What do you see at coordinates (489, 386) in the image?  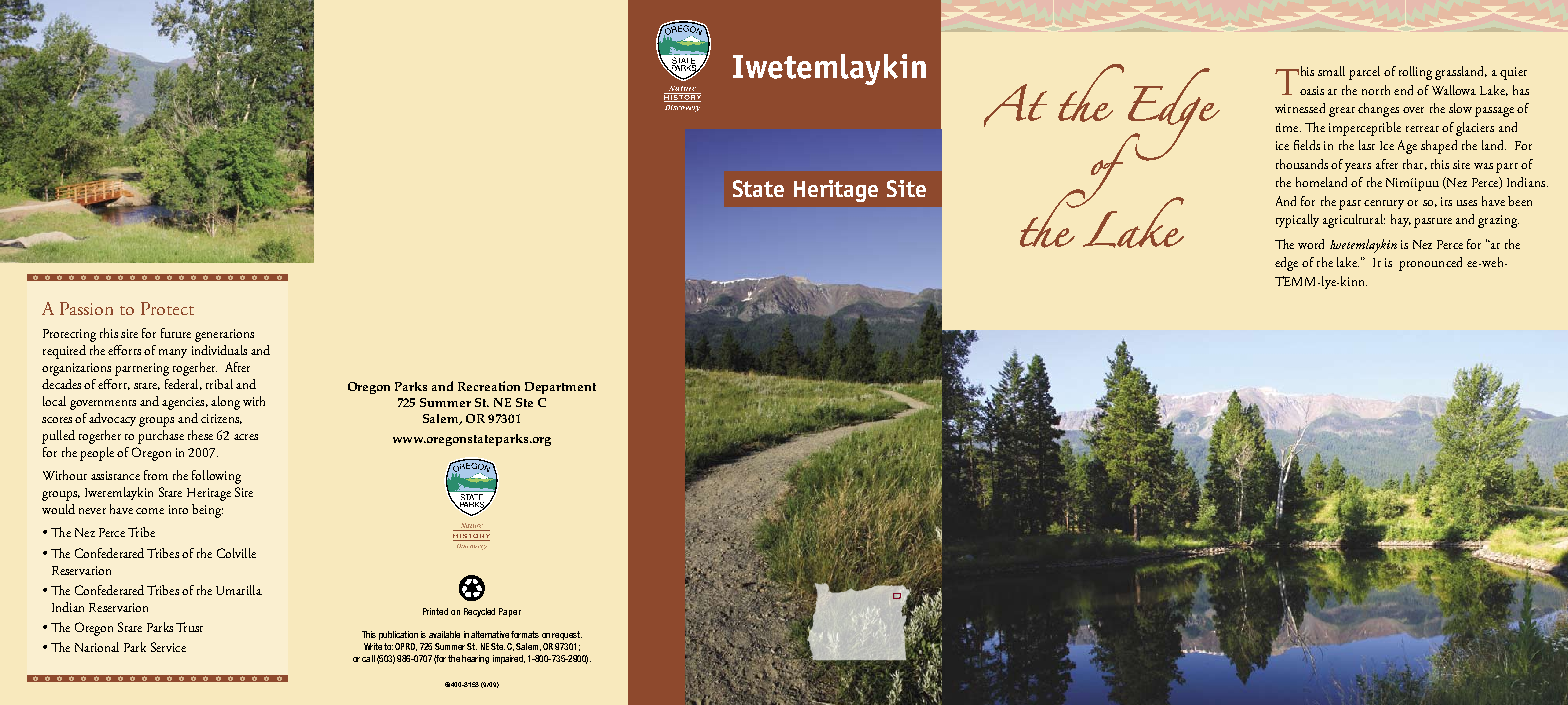 I see `Recreation` at bounding box center [489, 386].
